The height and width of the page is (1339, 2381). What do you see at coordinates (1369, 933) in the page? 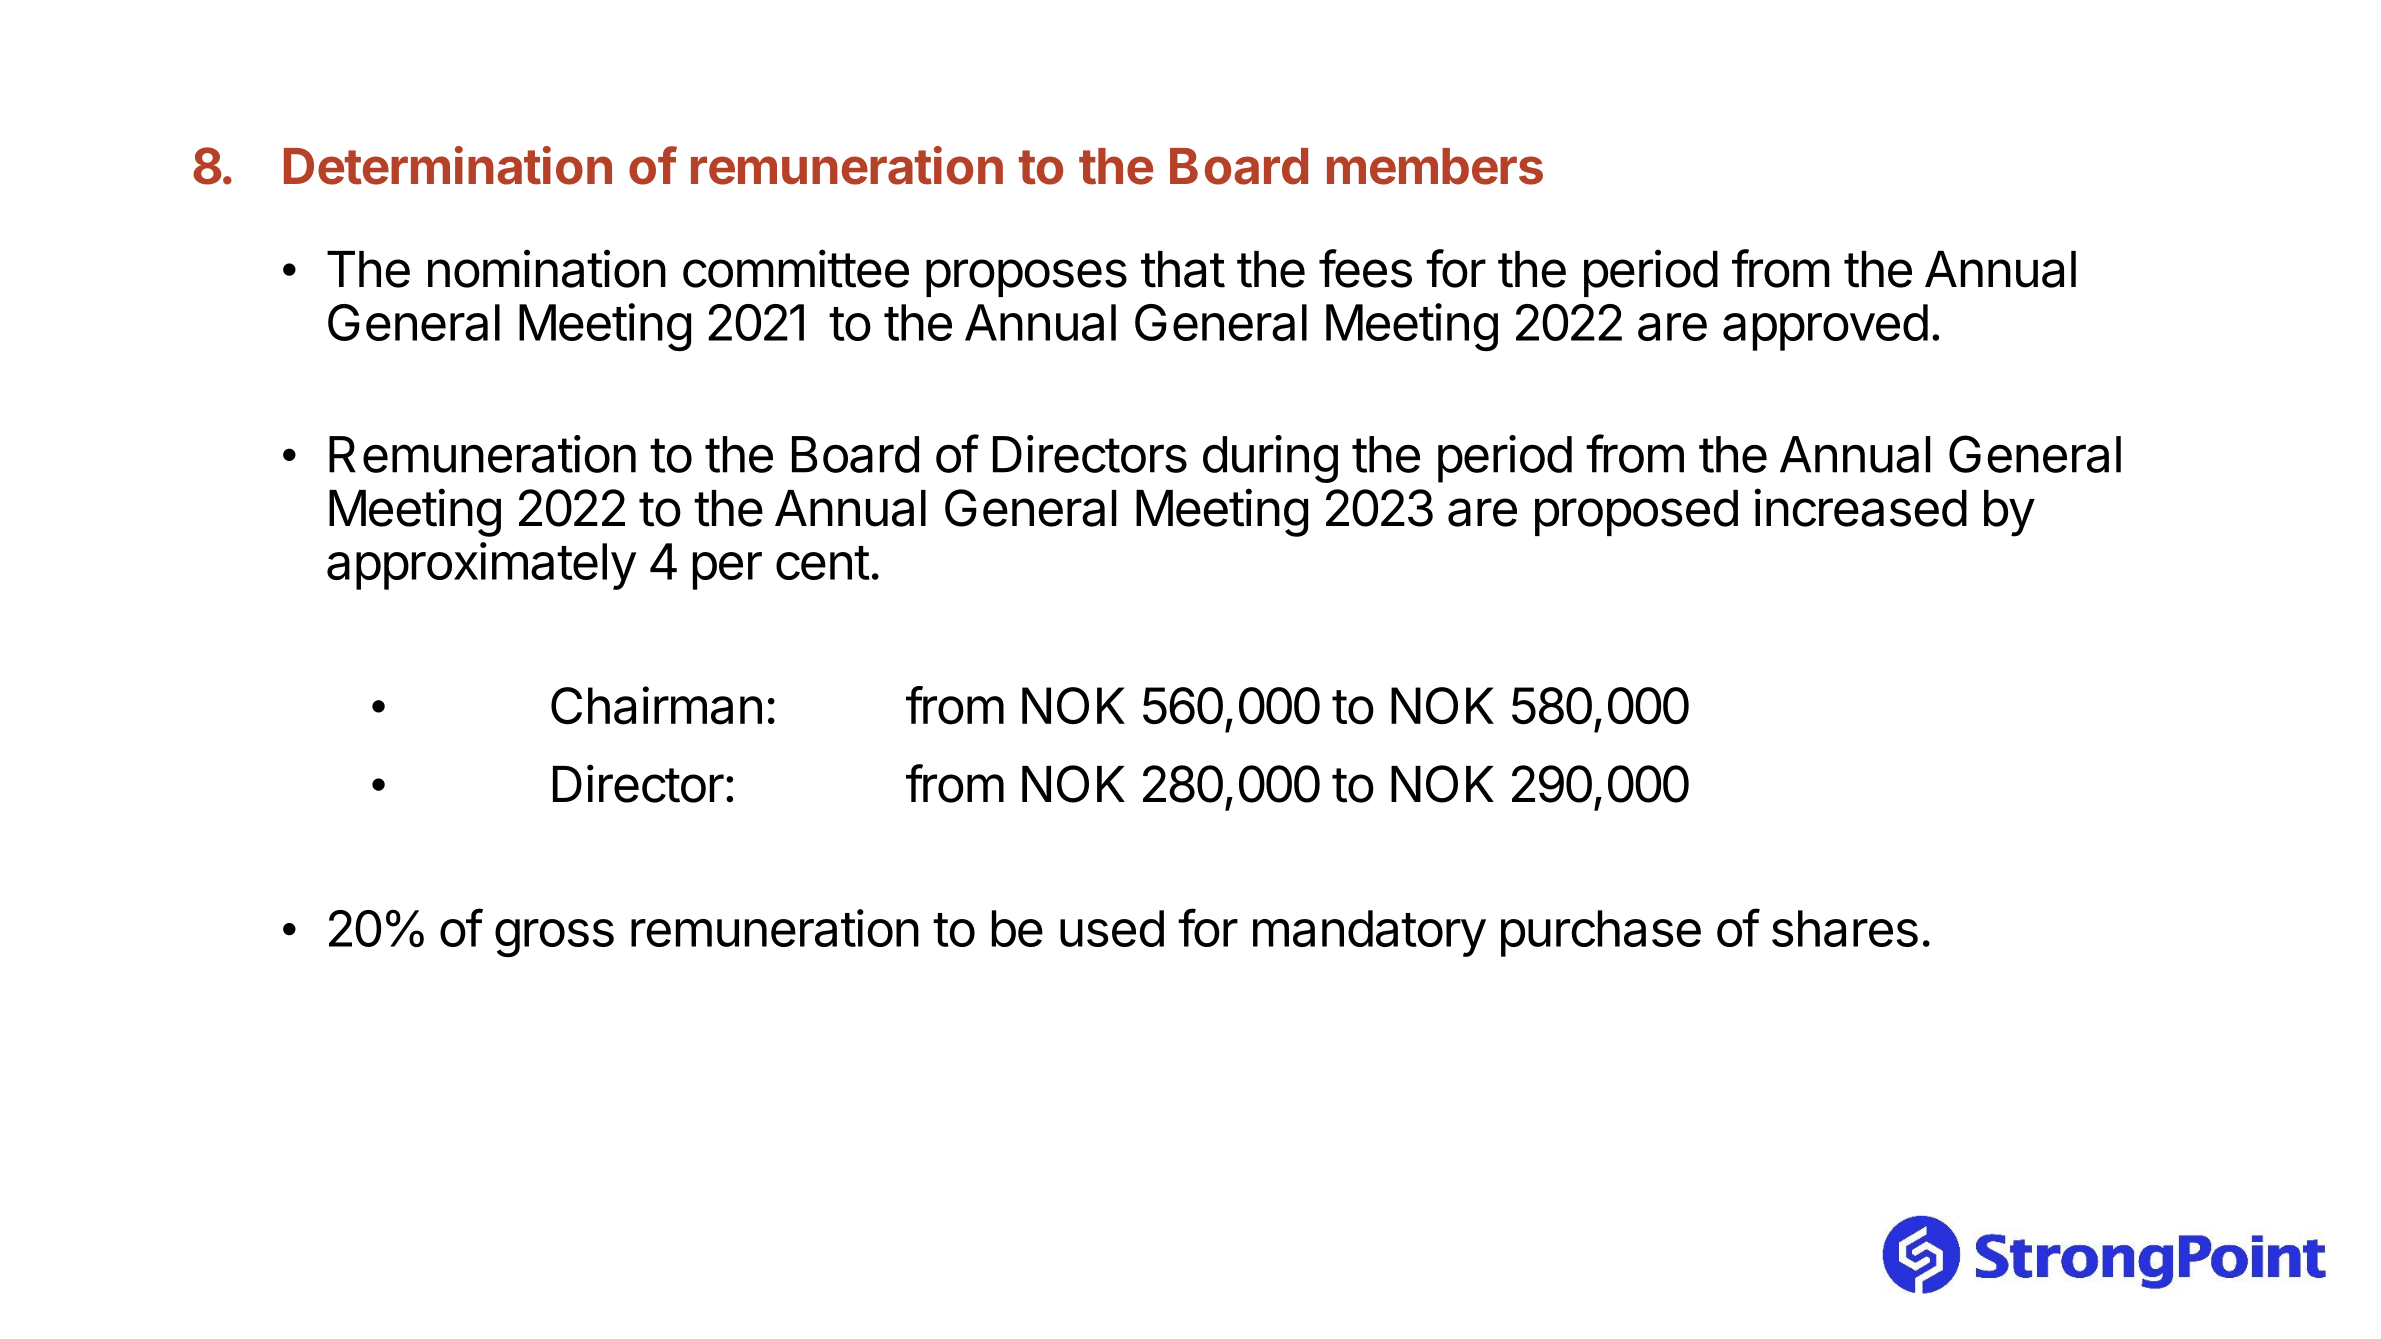
I see `mandatory` at bounding box center [1369, 933].
